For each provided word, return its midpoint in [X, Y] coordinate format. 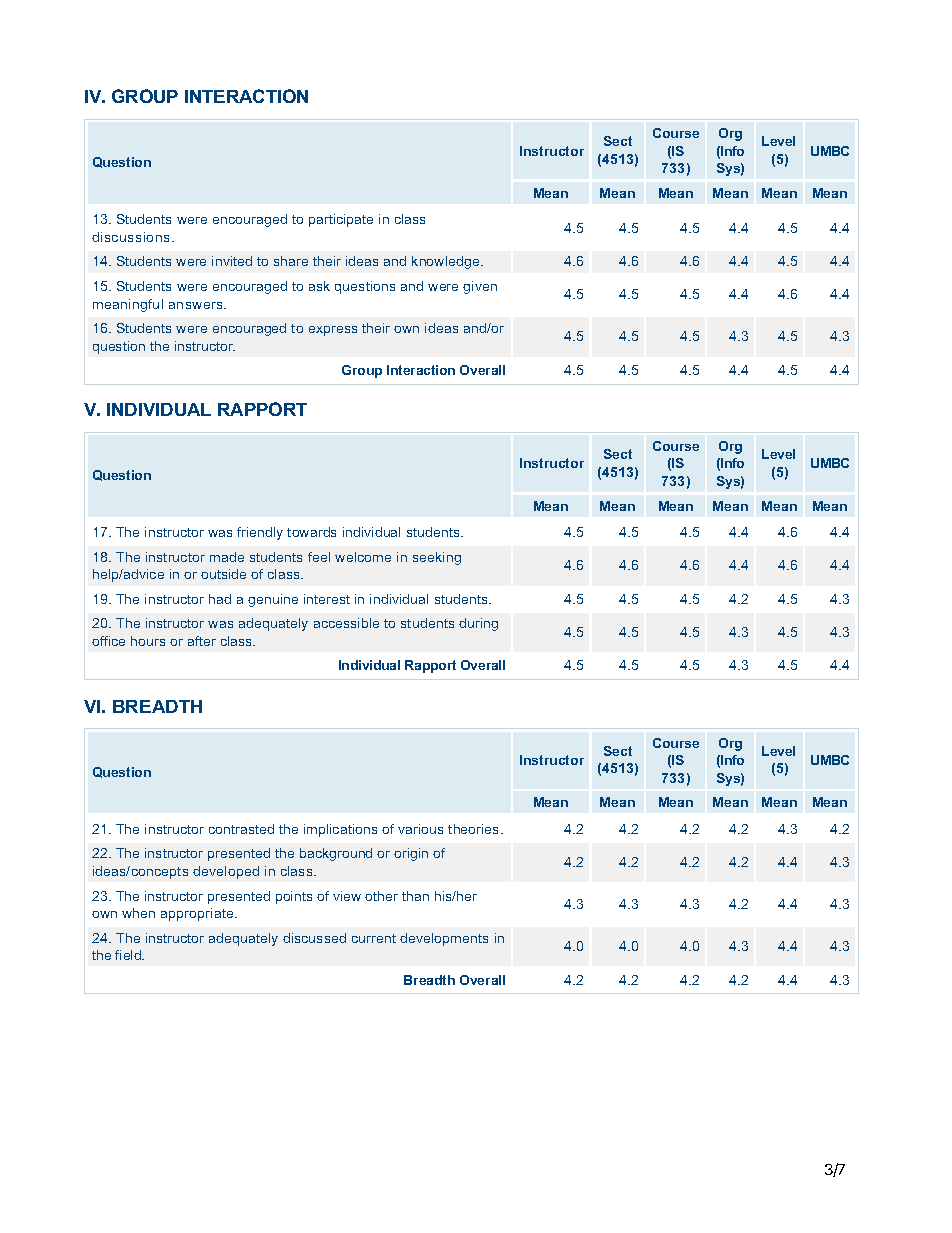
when [138, 913]
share [291, 261]
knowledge [447, 262]
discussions [130, 237]
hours [148, 641]
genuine [273, 600]
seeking [437, 558]
